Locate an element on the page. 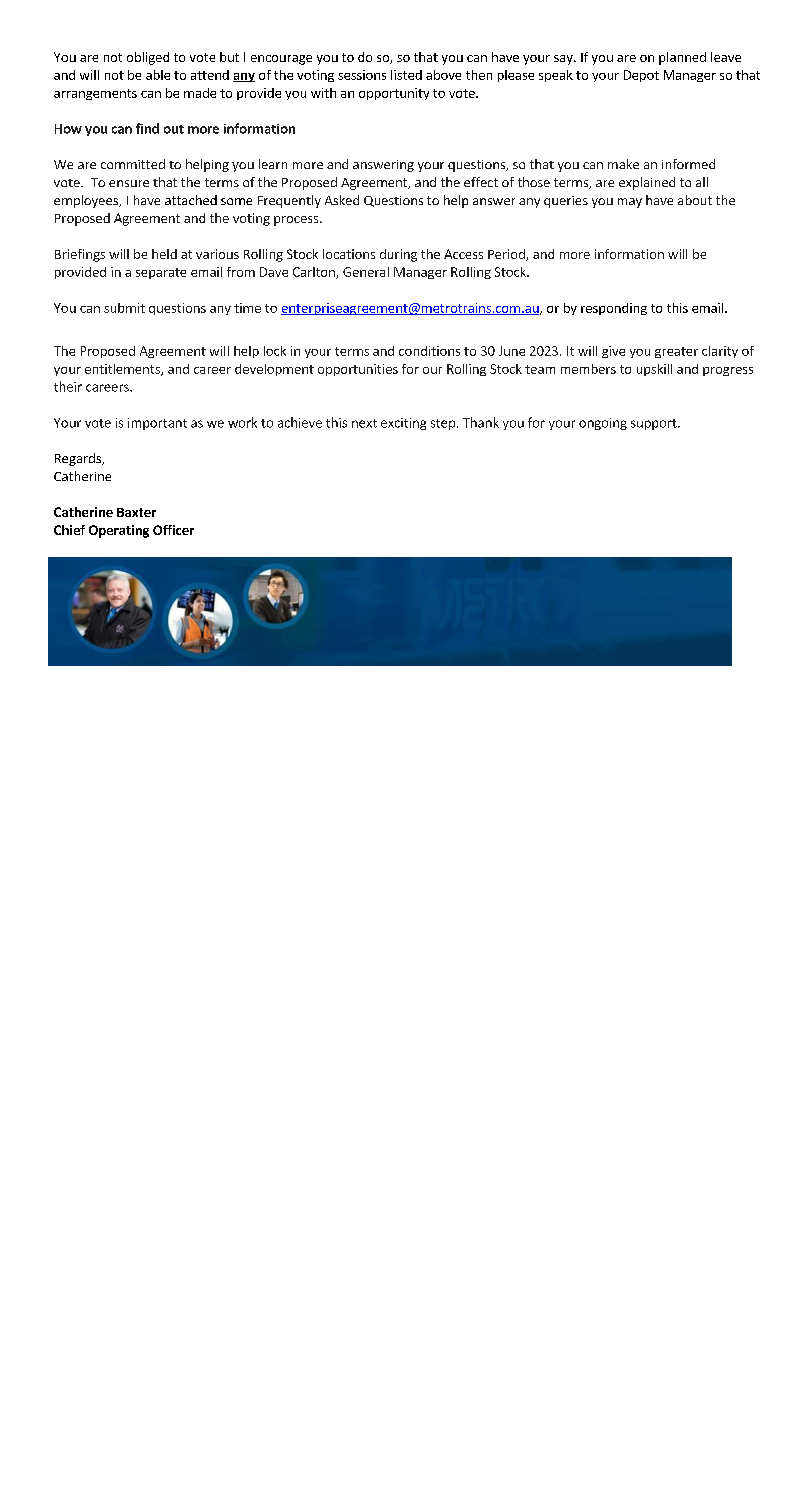 The image size is (794, 1512). may is located at coordinates (630, 203).
